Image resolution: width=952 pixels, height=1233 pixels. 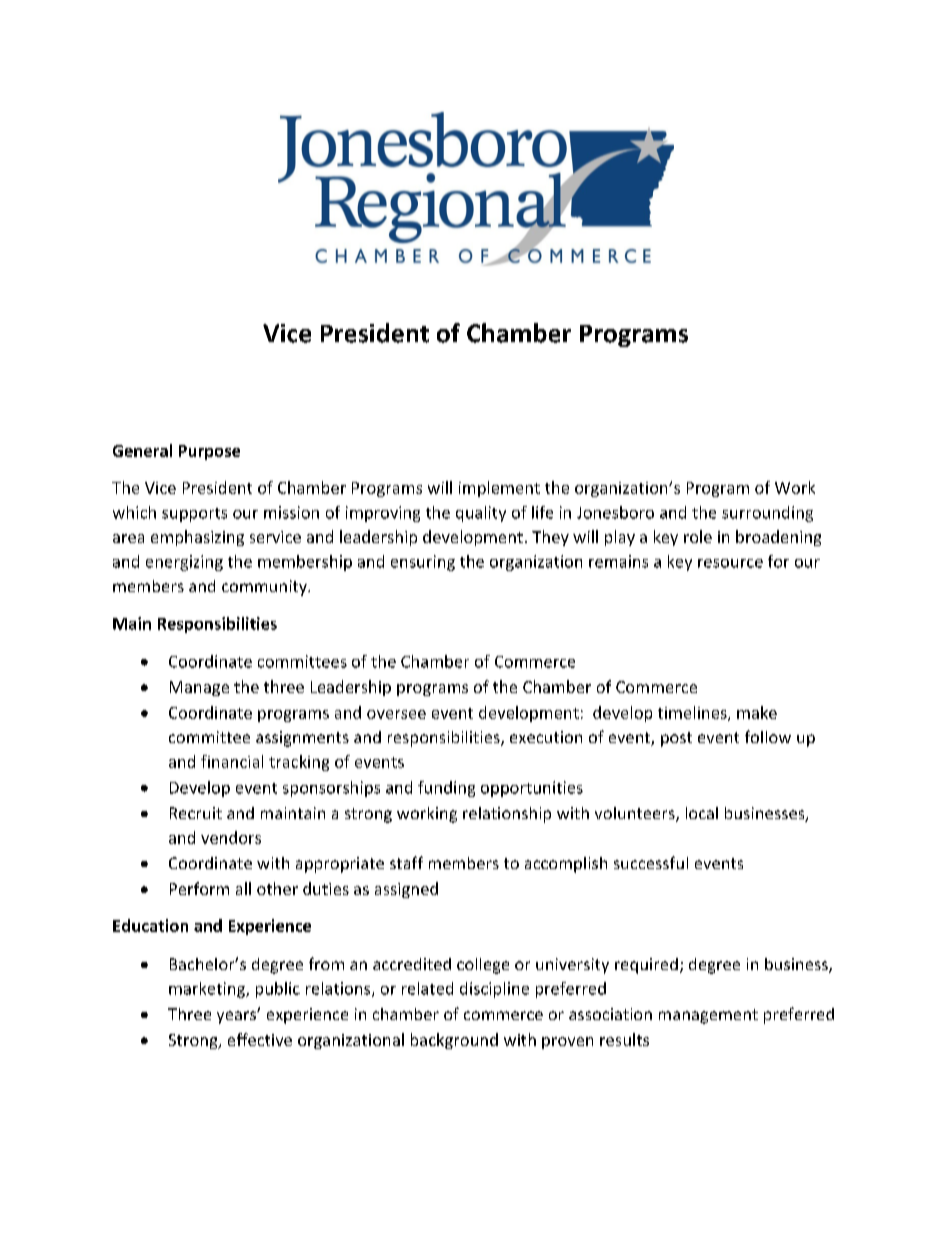 I want to click on Perform, so click(x=199, y=888).
